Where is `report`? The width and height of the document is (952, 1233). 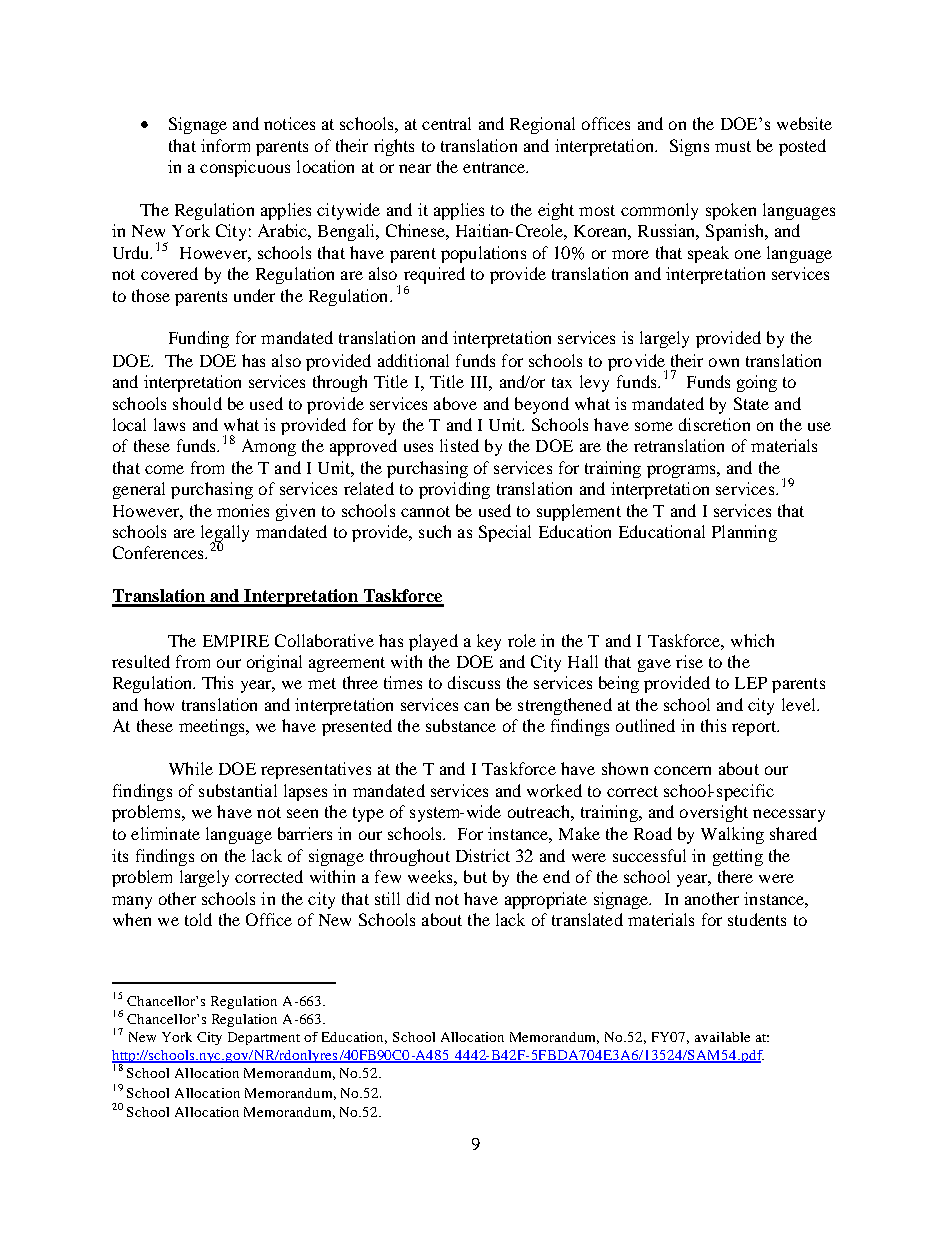
report is located at coordinates (755, 728).
